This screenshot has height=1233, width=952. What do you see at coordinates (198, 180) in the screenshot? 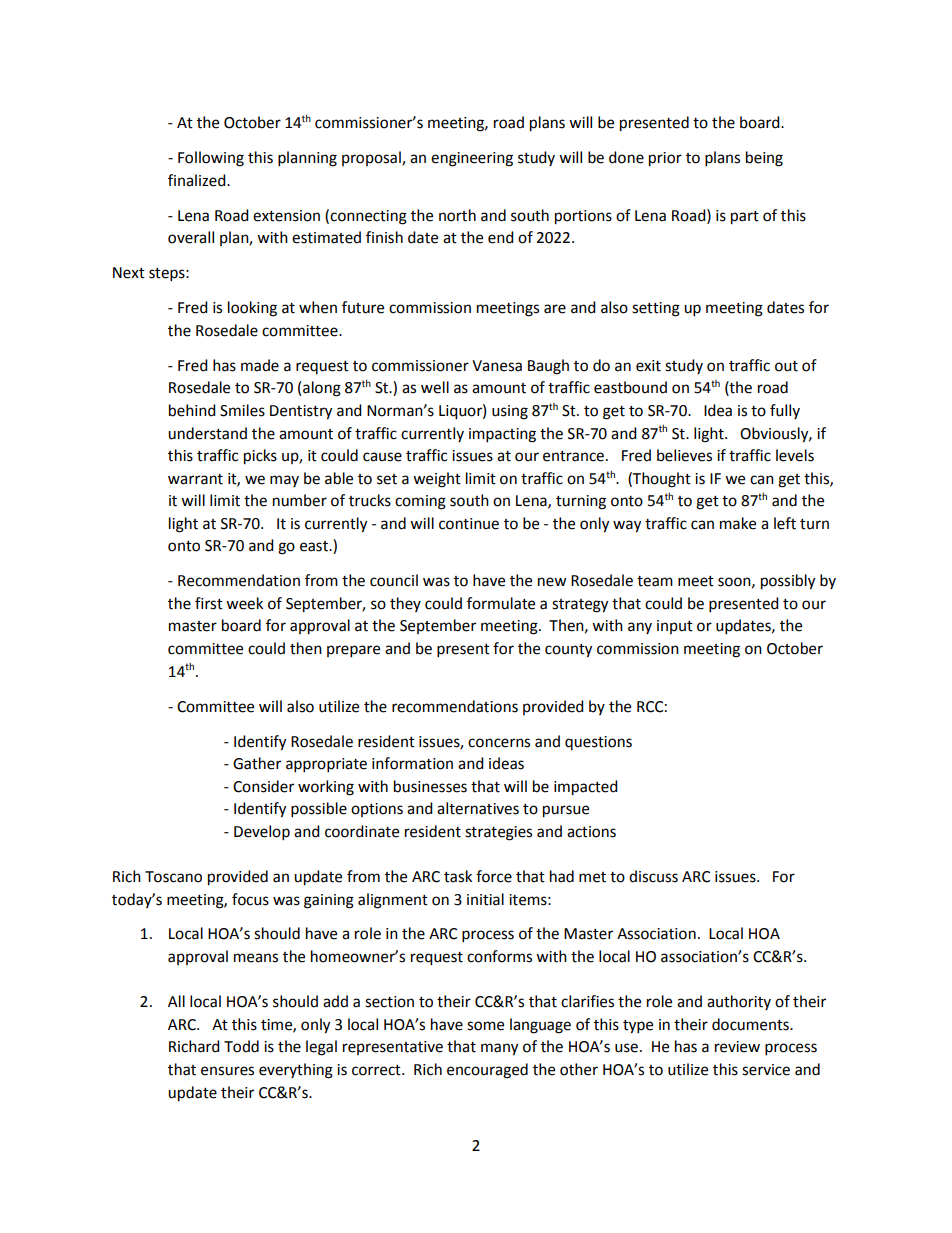
I see `finalized` at bounding box center [198, 180].
